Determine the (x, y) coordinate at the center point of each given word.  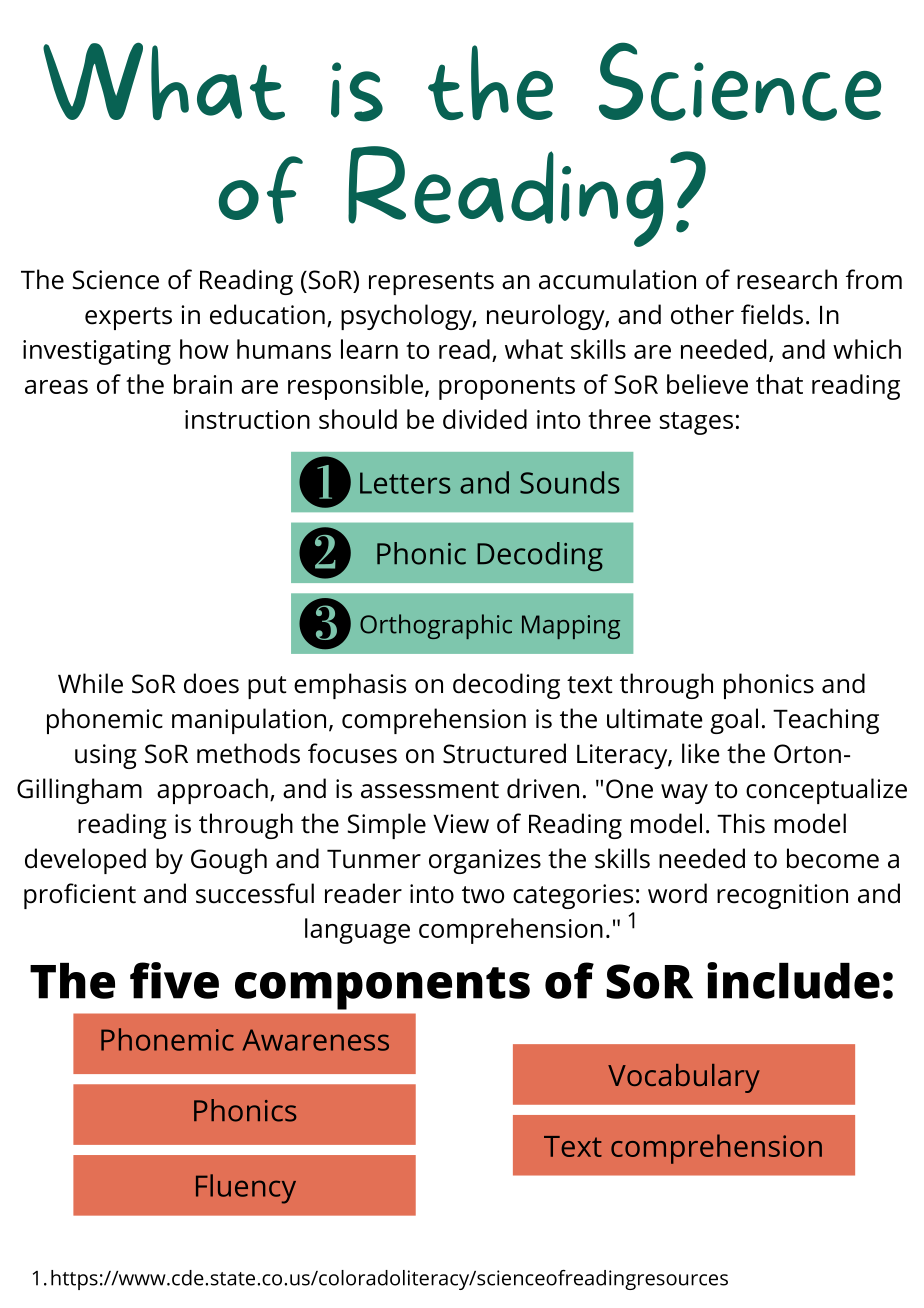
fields (772, 314)
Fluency (246, 1189)
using (106, 756)
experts (128, 318)
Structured (504, 753)
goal (734, 721)
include (793, 980)
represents (431, 283)
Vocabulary (684, 1078)
